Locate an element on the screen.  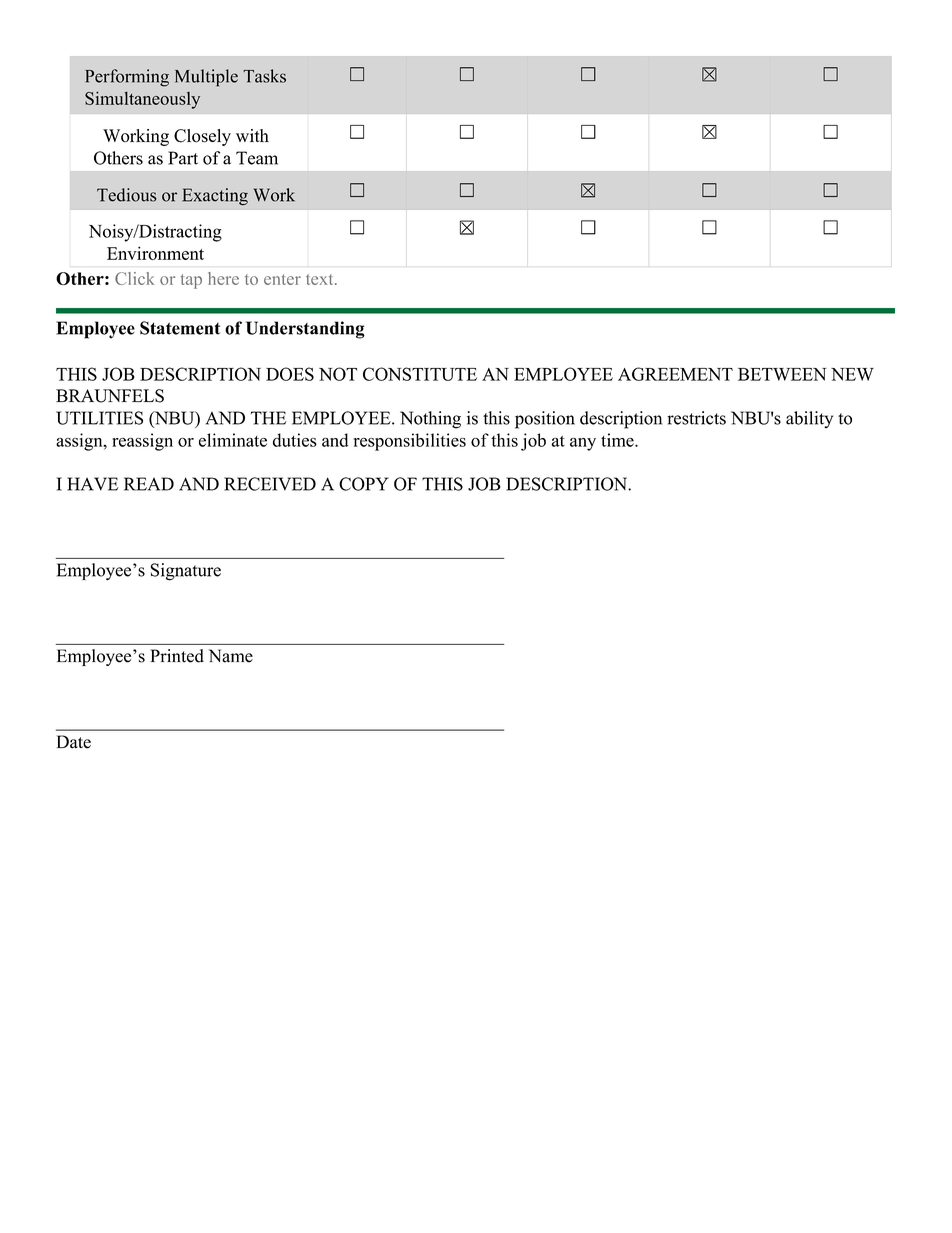
Tasks is located at coordinates (264, 76).
